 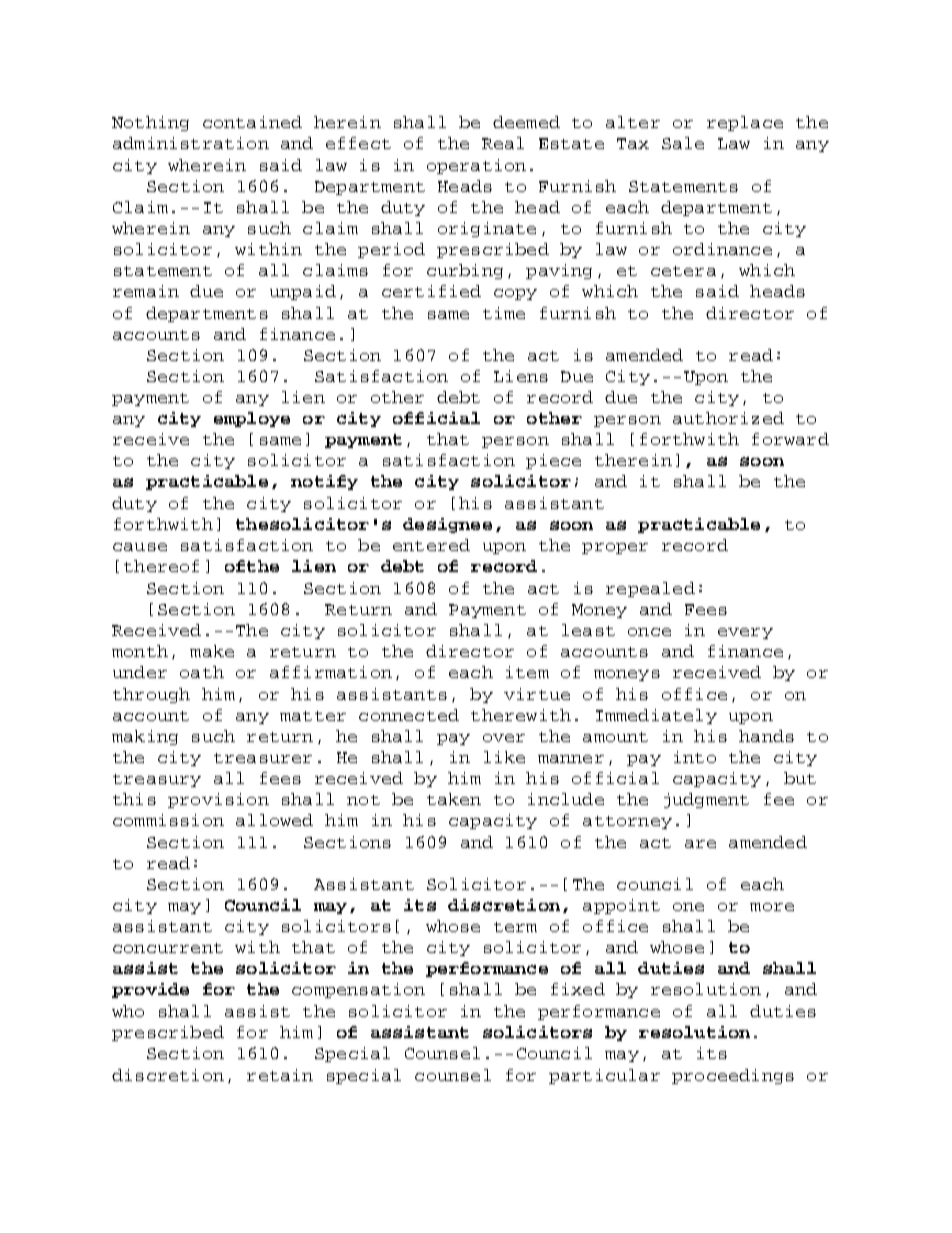 I want to click on retain, so click(x=280, y=1075).
